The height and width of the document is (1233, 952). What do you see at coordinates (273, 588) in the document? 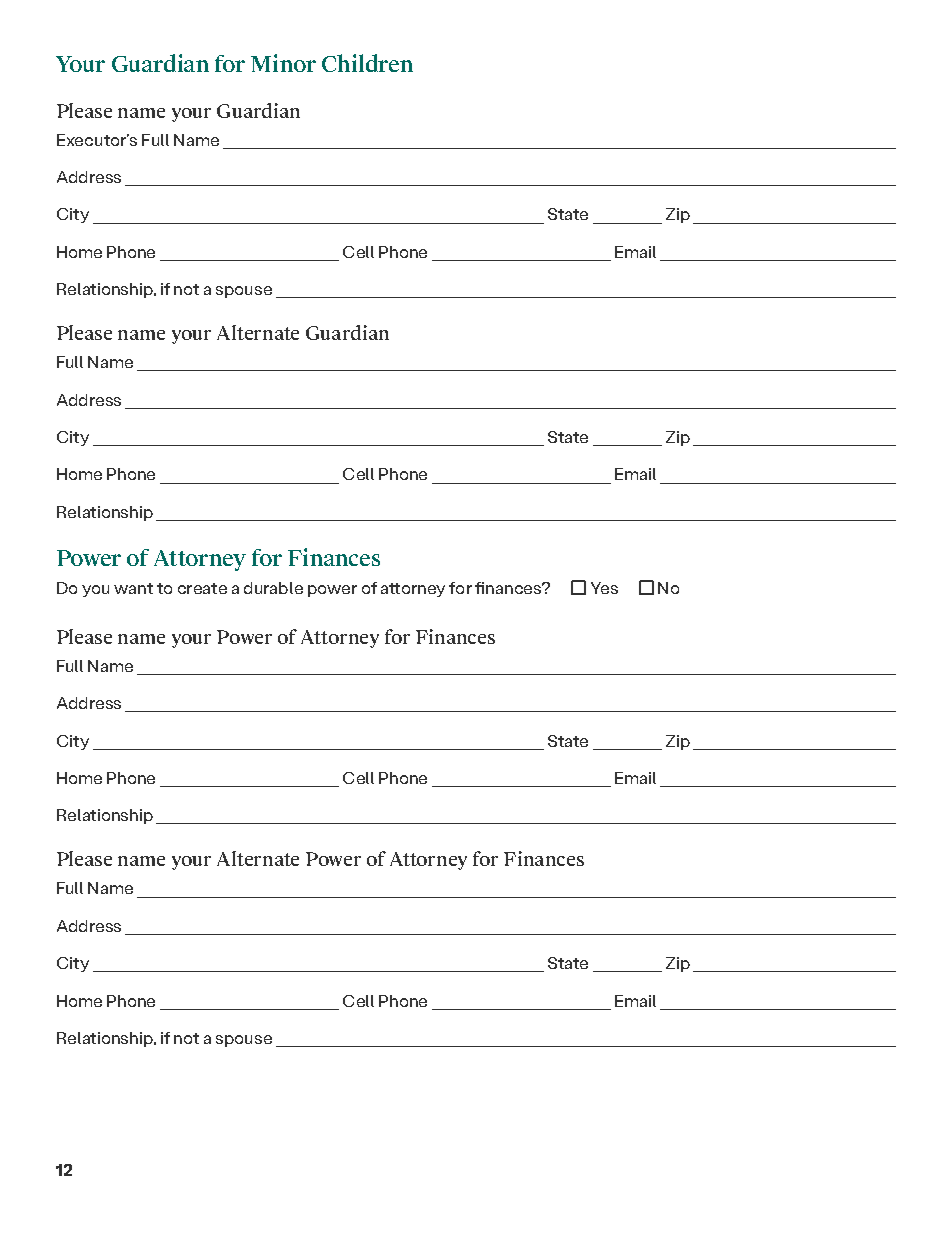
I see `durable` at bounding box center [273, 588].
